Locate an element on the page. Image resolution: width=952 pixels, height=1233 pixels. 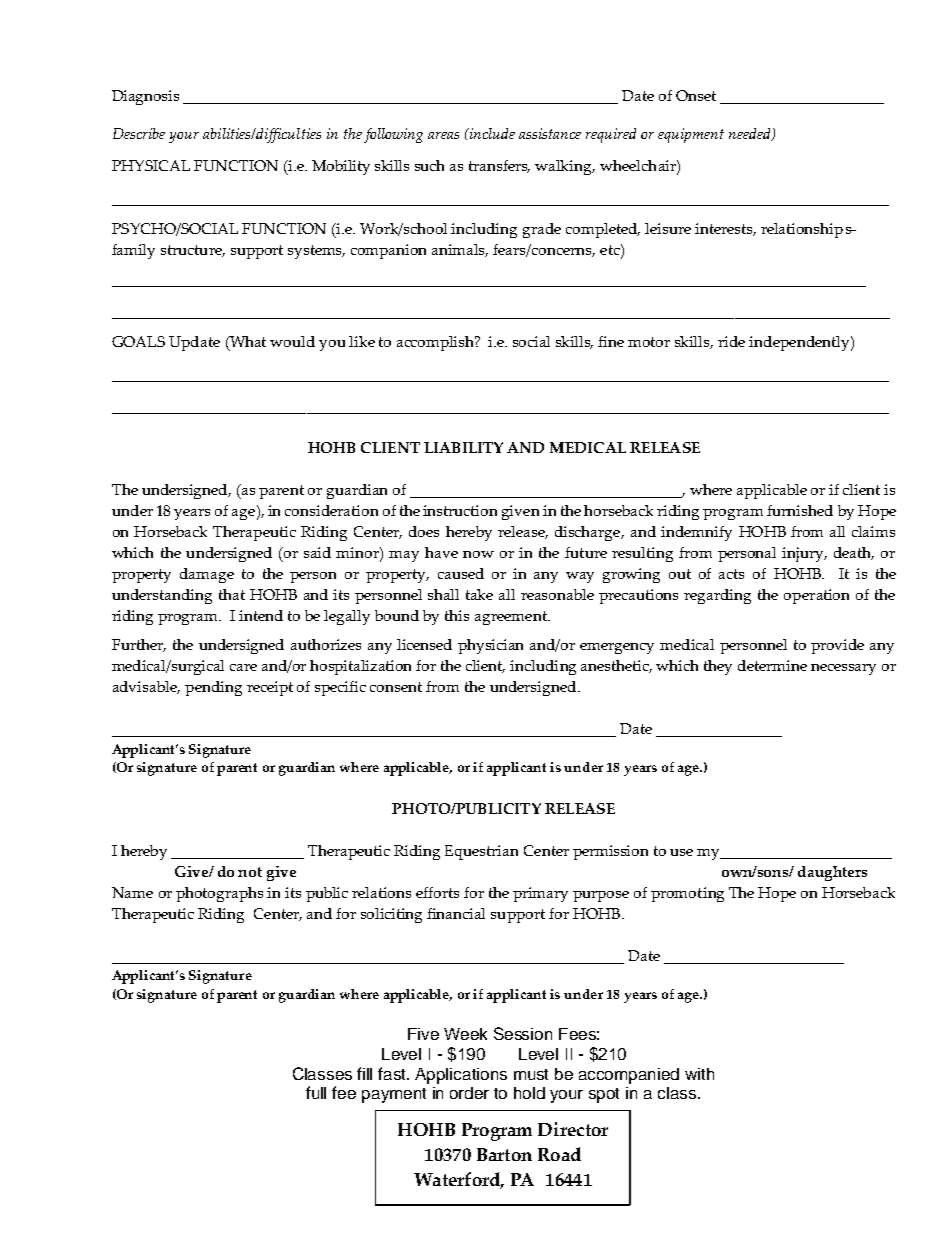
determine is located at coordinates (772, 665).
